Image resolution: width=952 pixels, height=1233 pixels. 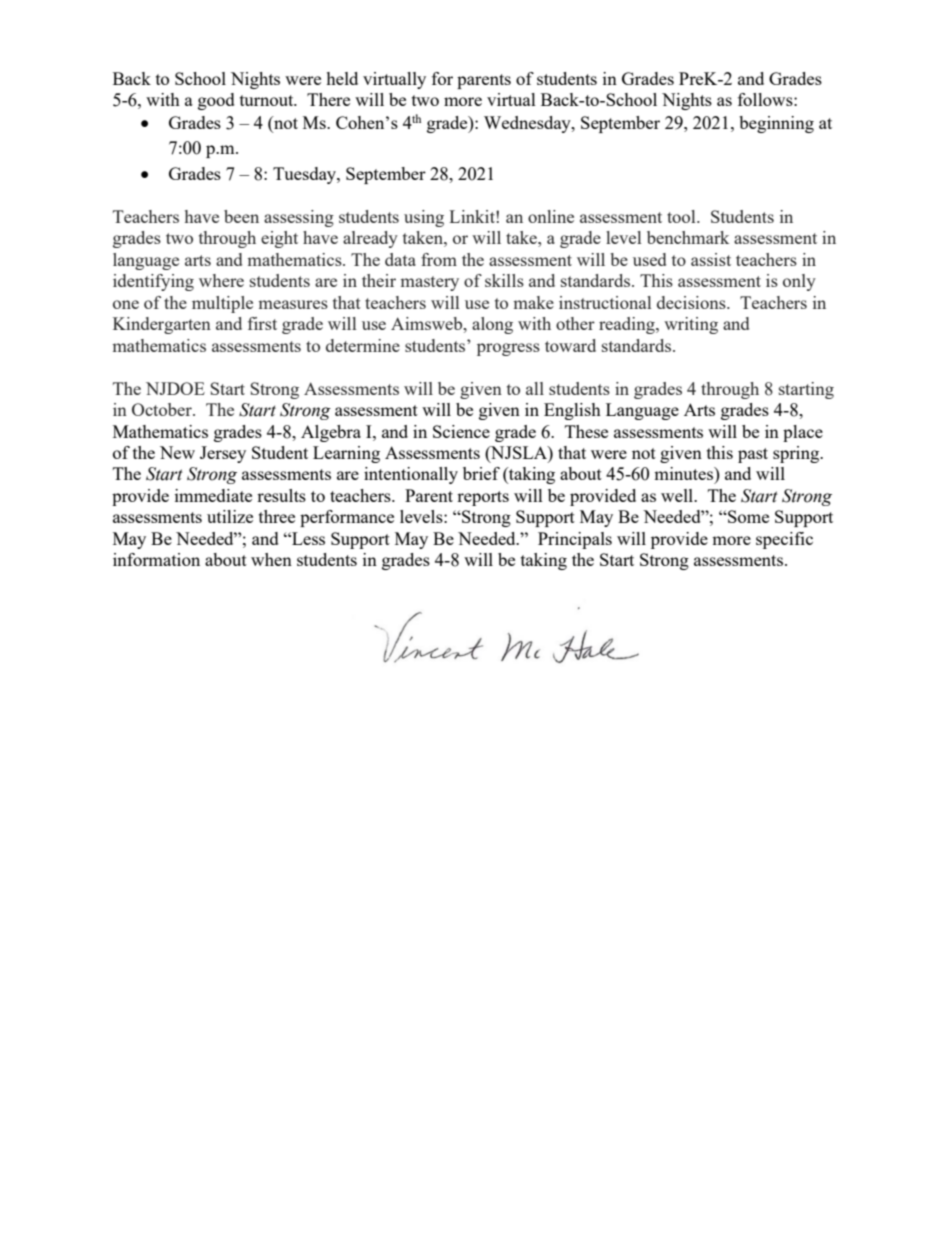 What do you see at coordinates (528, 124) in the document?
I see `Wednesday` at bounding box center [528, 124].
